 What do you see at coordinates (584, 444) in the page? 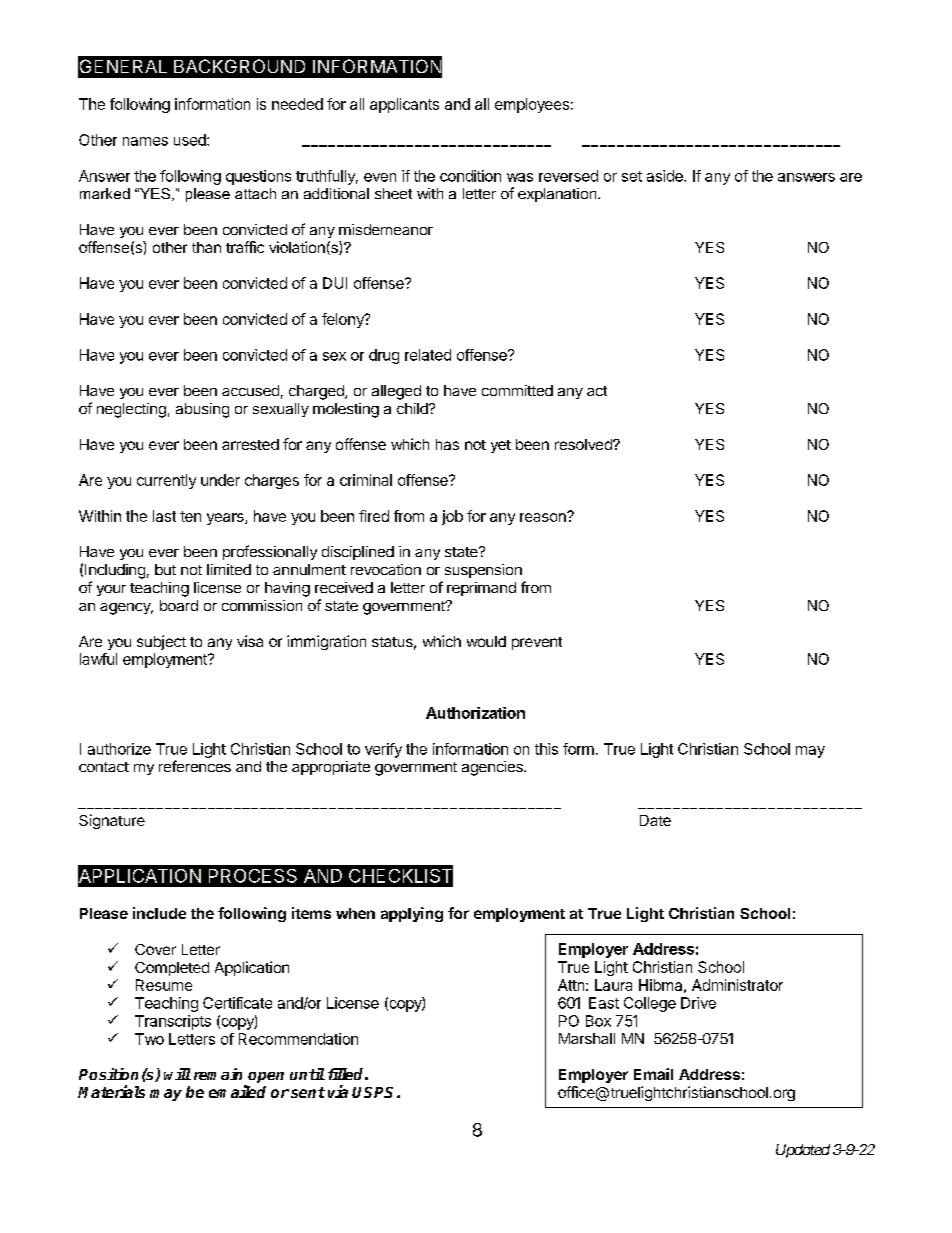
I see `resolved` at bounding box center [584, 444].
